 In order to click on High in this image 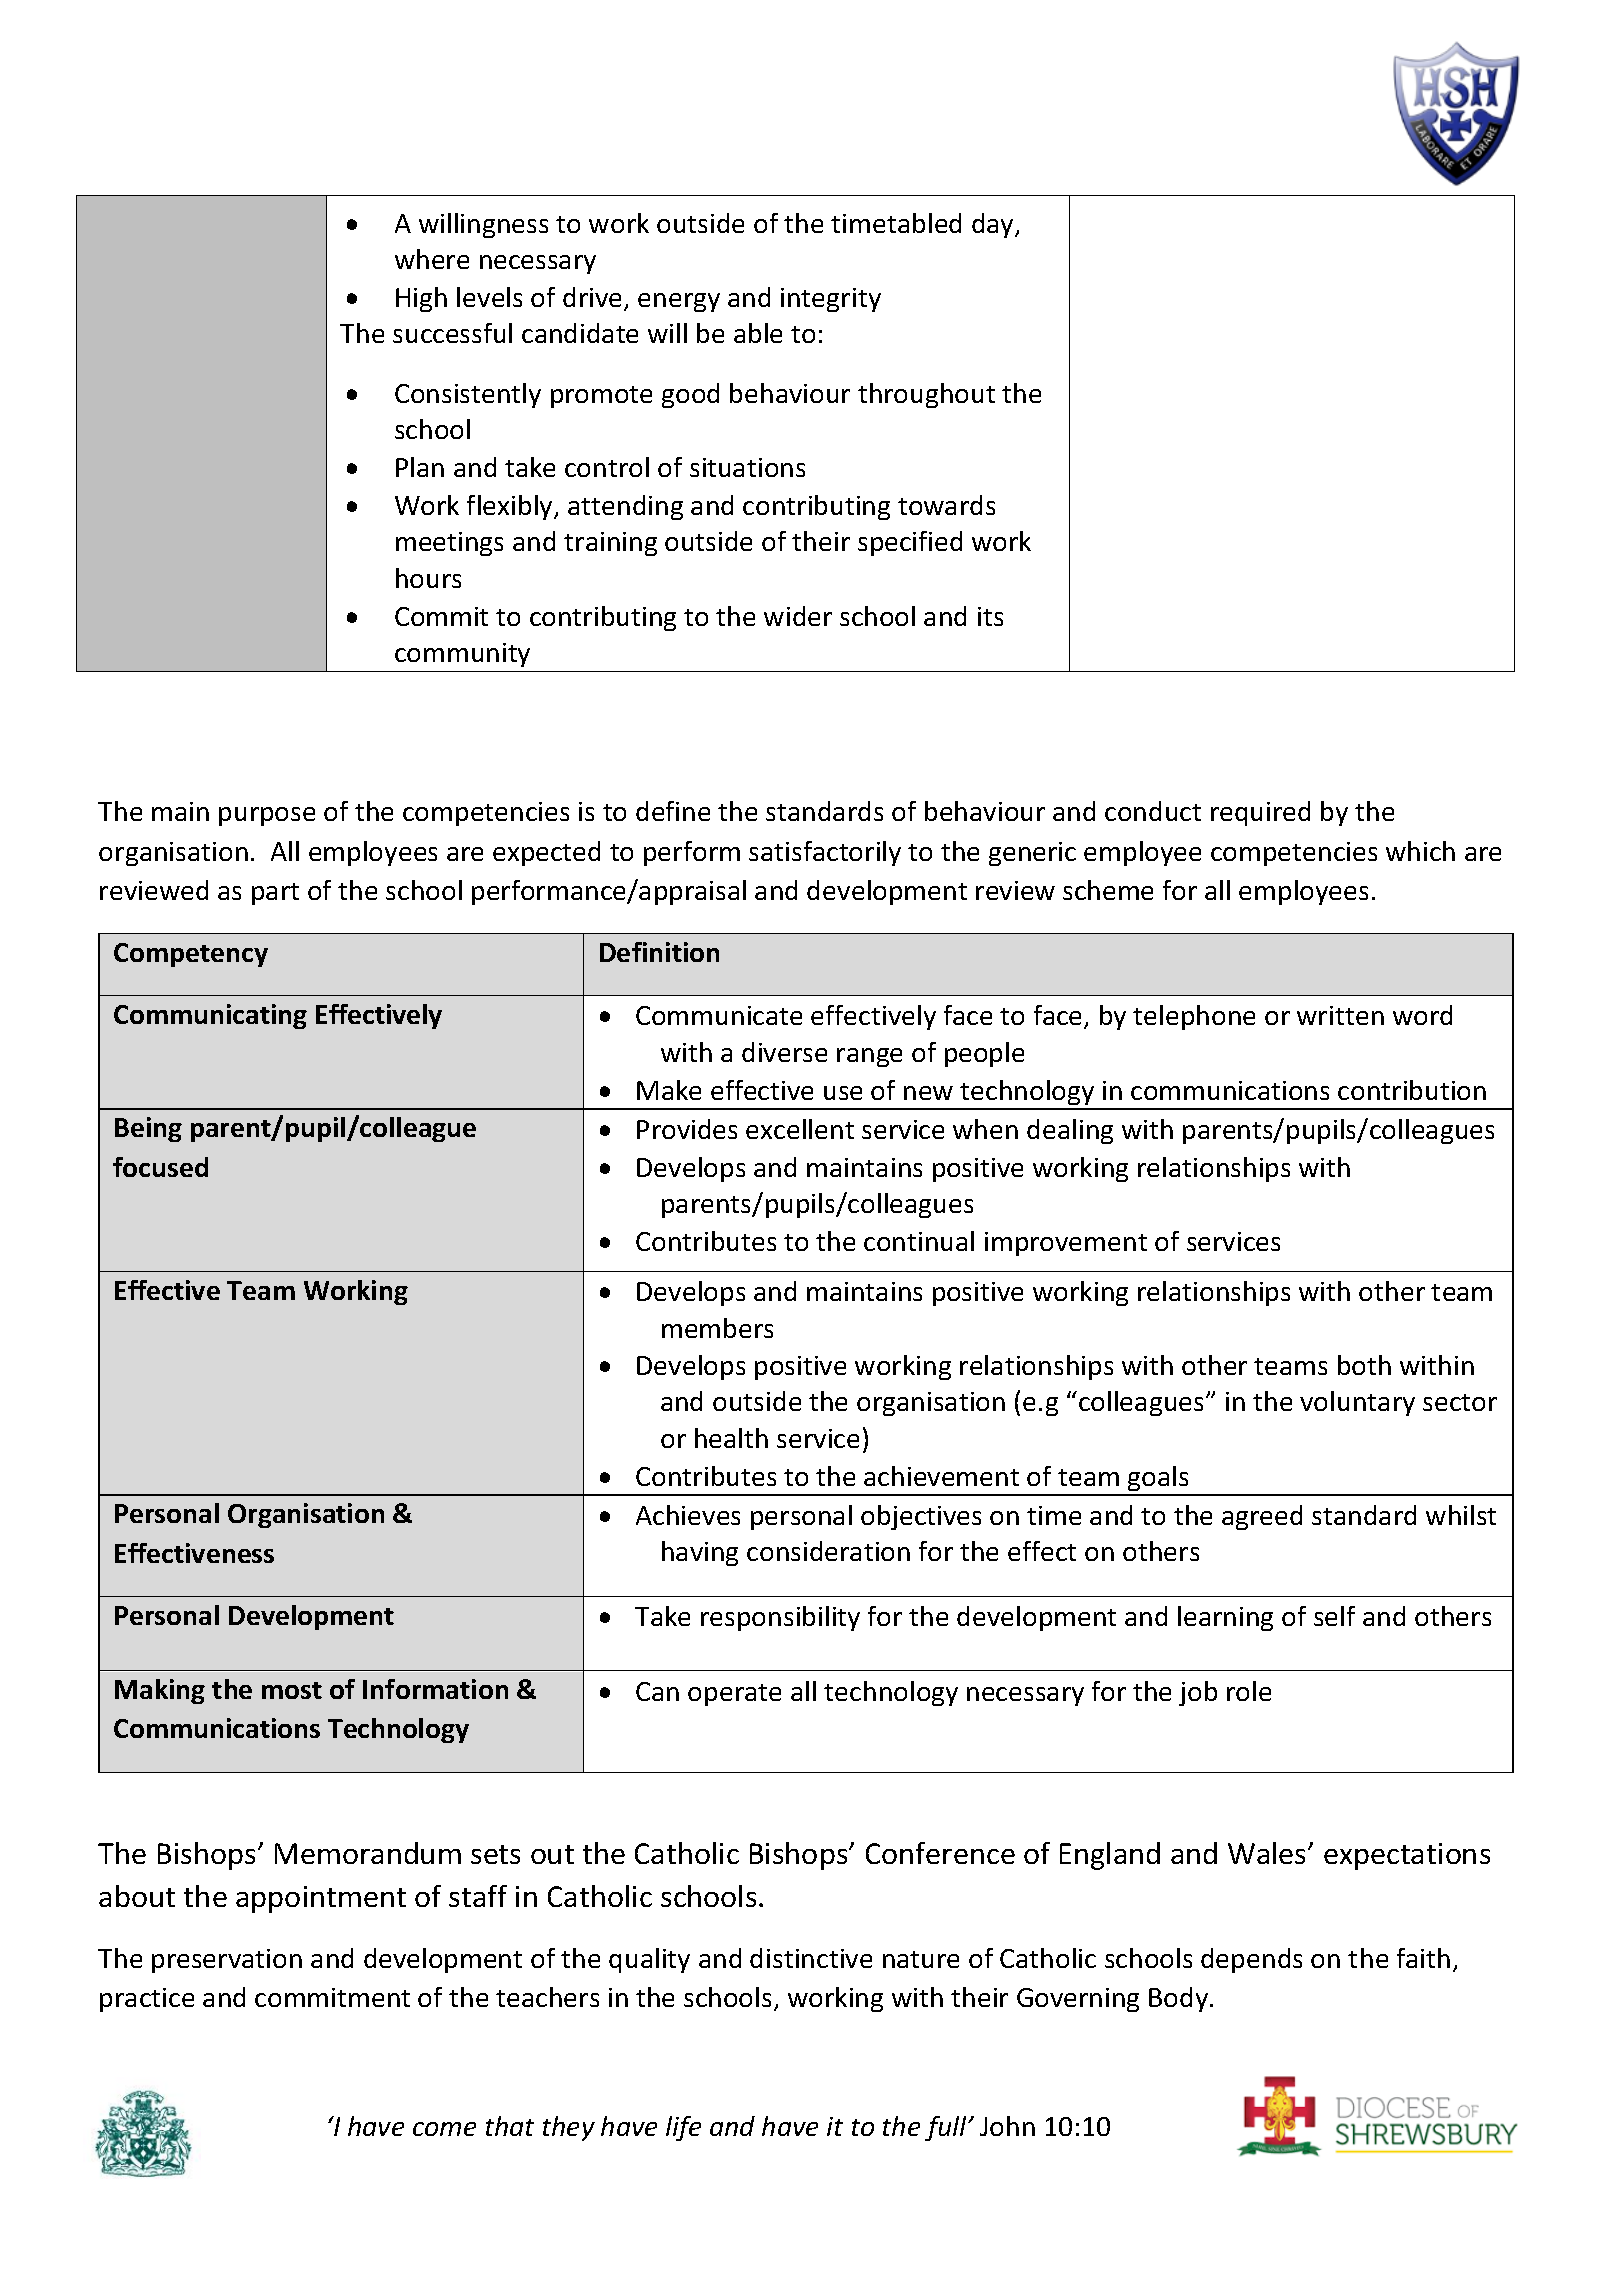, I will do `click(421, 299)`.
